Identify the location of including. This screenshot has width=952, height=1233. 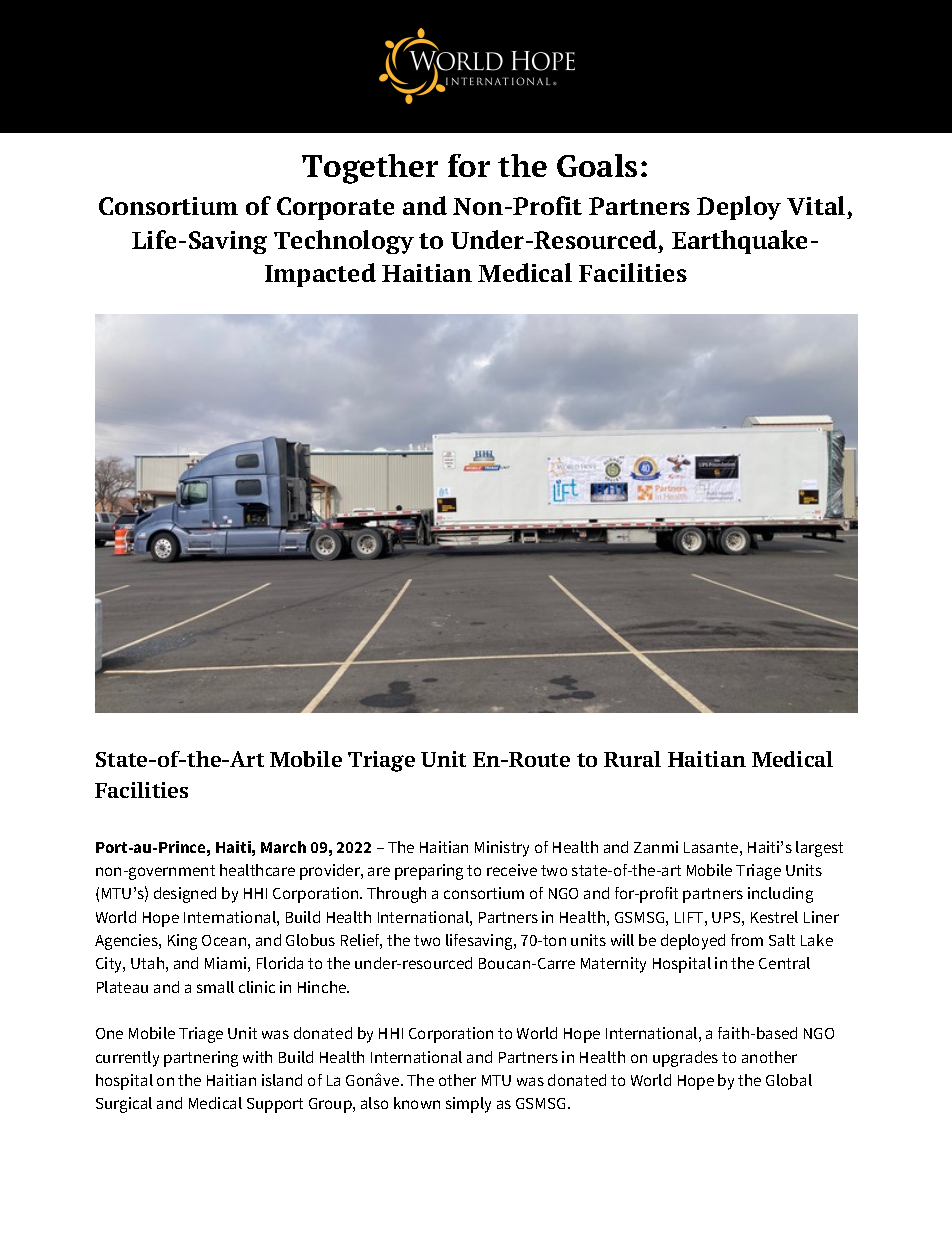
(780, 895).
